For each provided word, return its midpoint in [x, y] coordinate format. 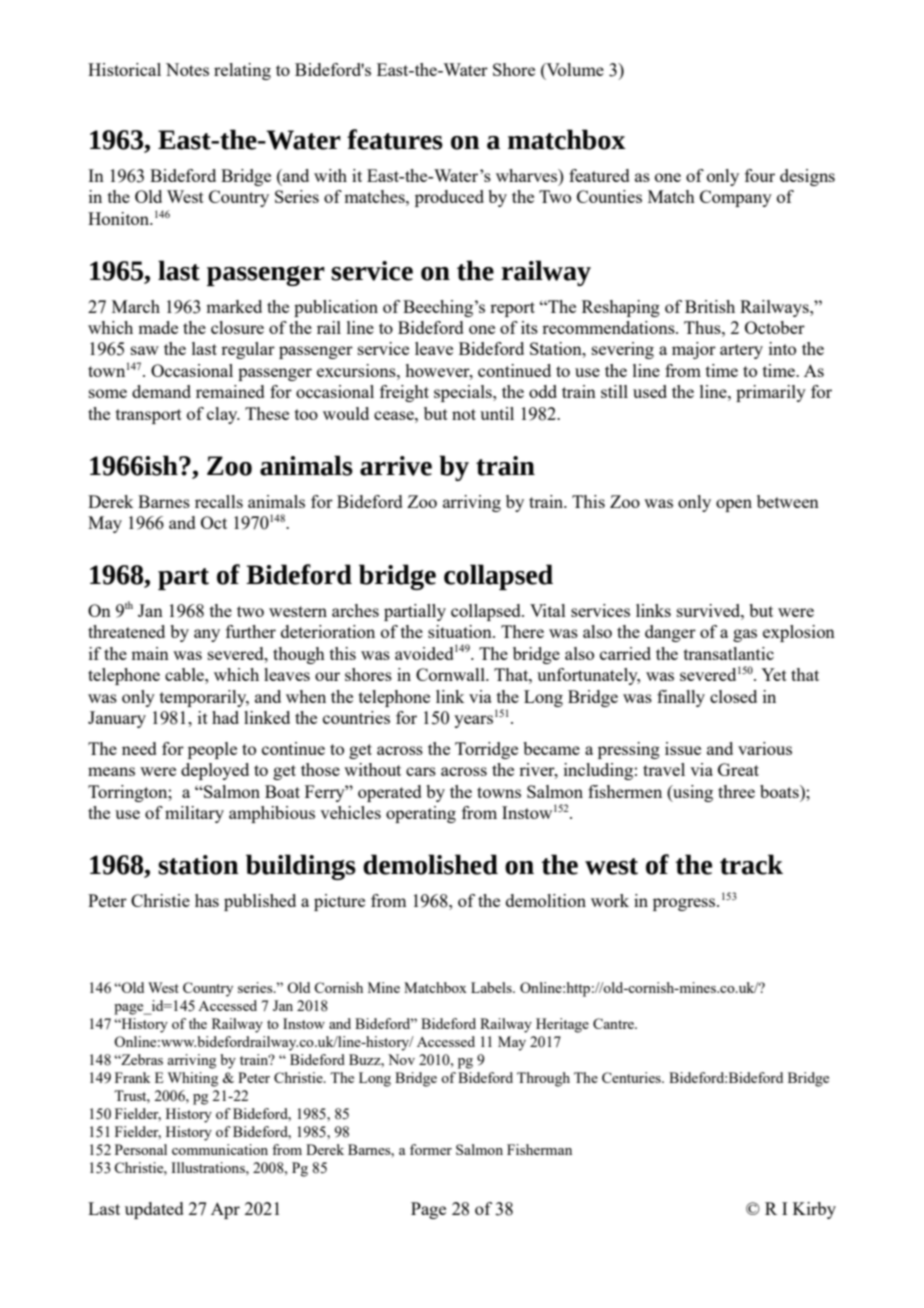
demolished [430, 864]
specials [464, 393]
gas [745, 635]
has [207, 900]
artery [741, 351]
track [751, 864]
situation [461, 631]
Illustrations [209, 1167]
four [760, 175]
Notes [187, 69]
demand [161, 391]
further [251, 631]
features [395, 139]
